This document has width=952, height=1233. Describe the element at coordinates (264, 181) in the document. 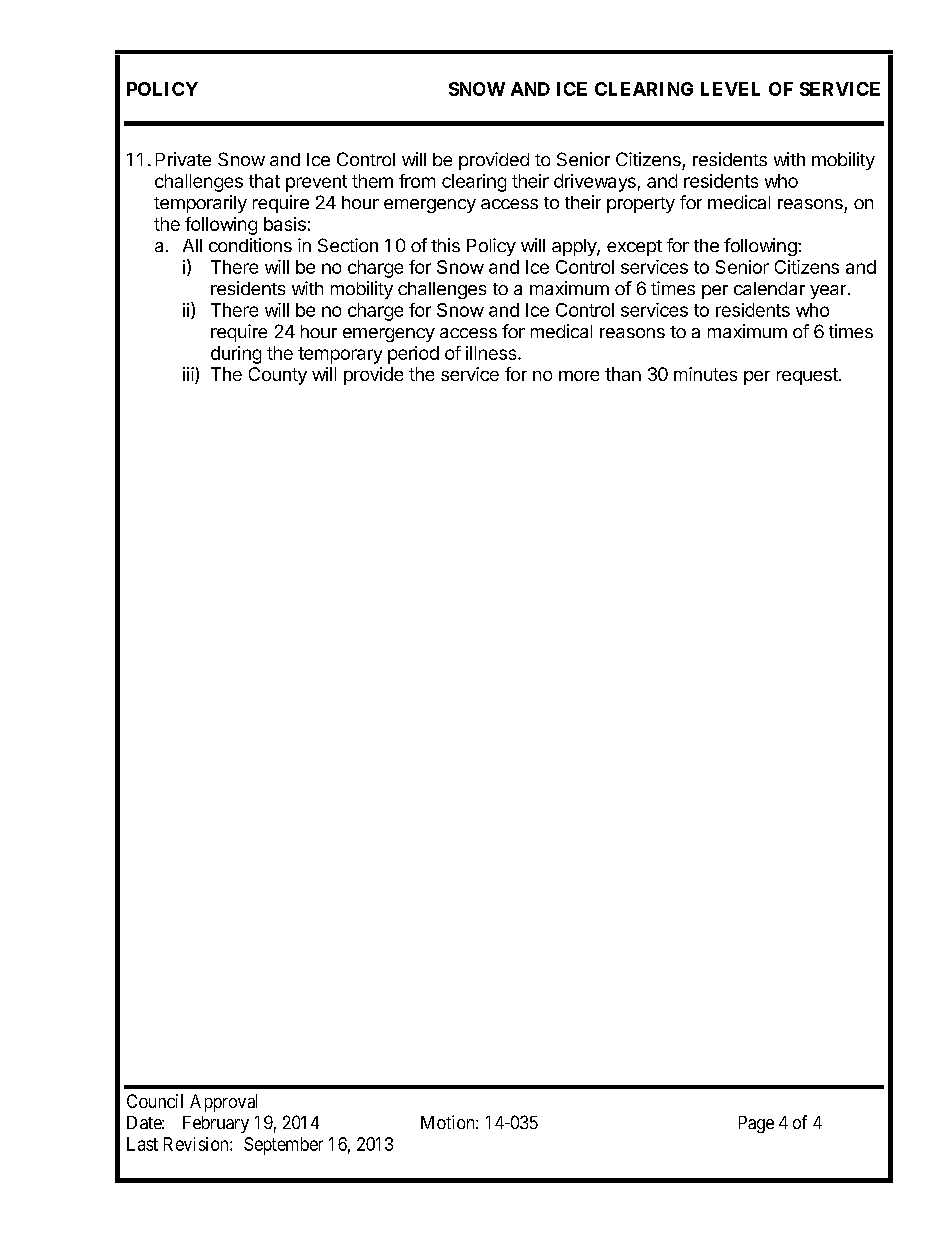

I see `that` at that location.
